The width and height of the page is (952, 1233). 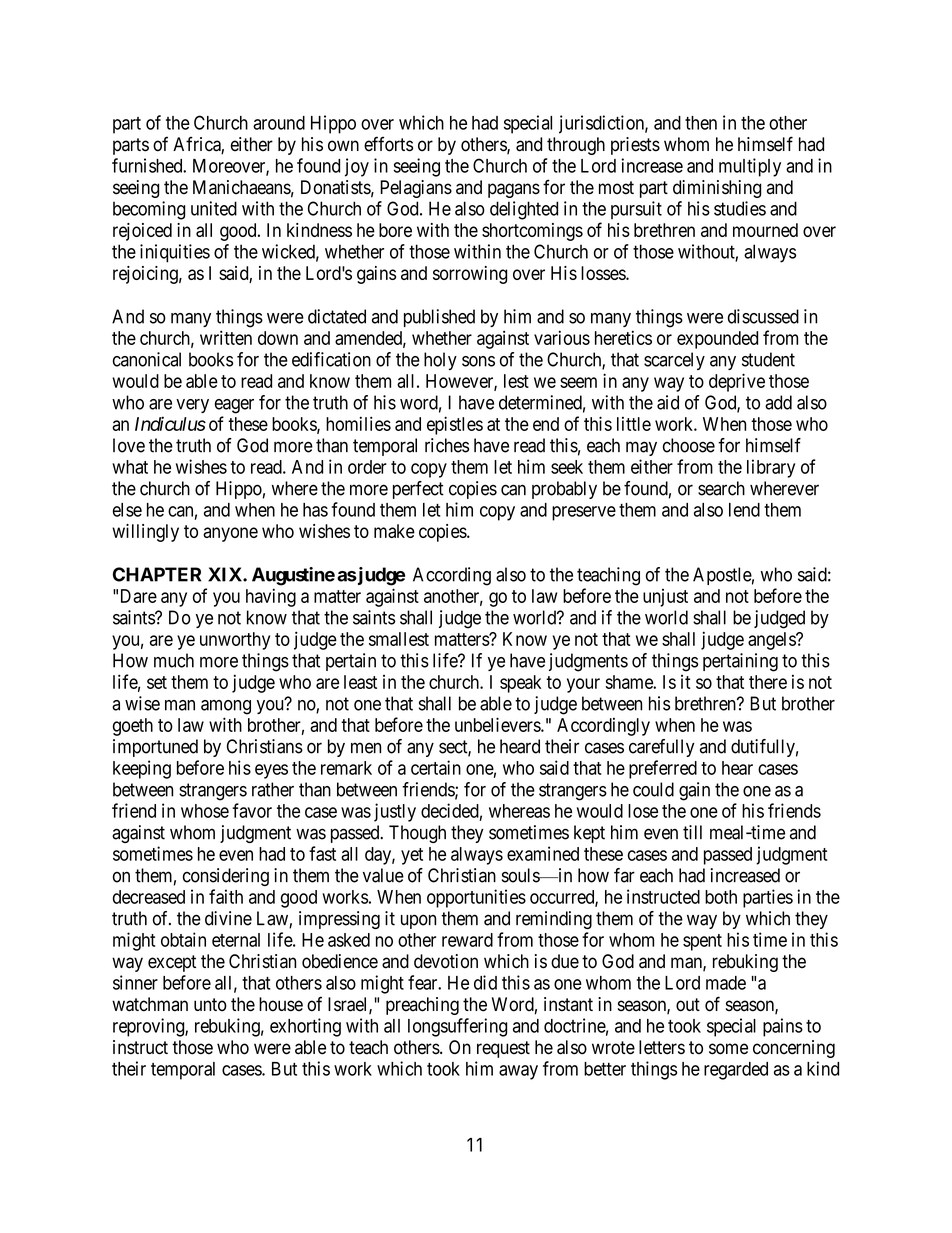 I want to click on choose, so click(x=689, y=445).
